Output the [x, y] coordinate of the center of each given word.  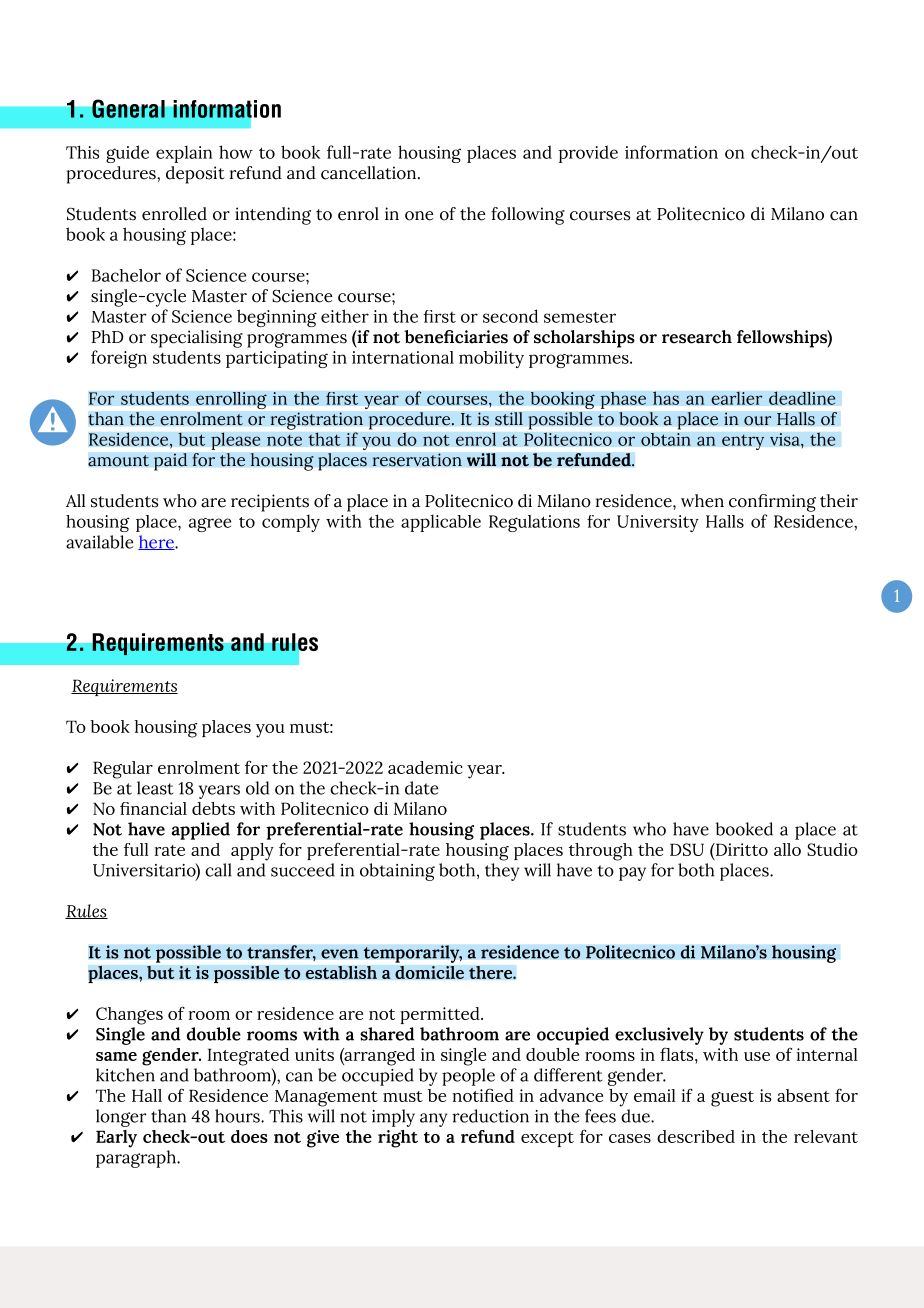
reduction [490, 1116]
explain [184, 154]
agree [210, 525]
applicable [441, 523]
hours [238, 1116]
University [658, 523]
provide [588, 154]
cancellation [370, 173]
